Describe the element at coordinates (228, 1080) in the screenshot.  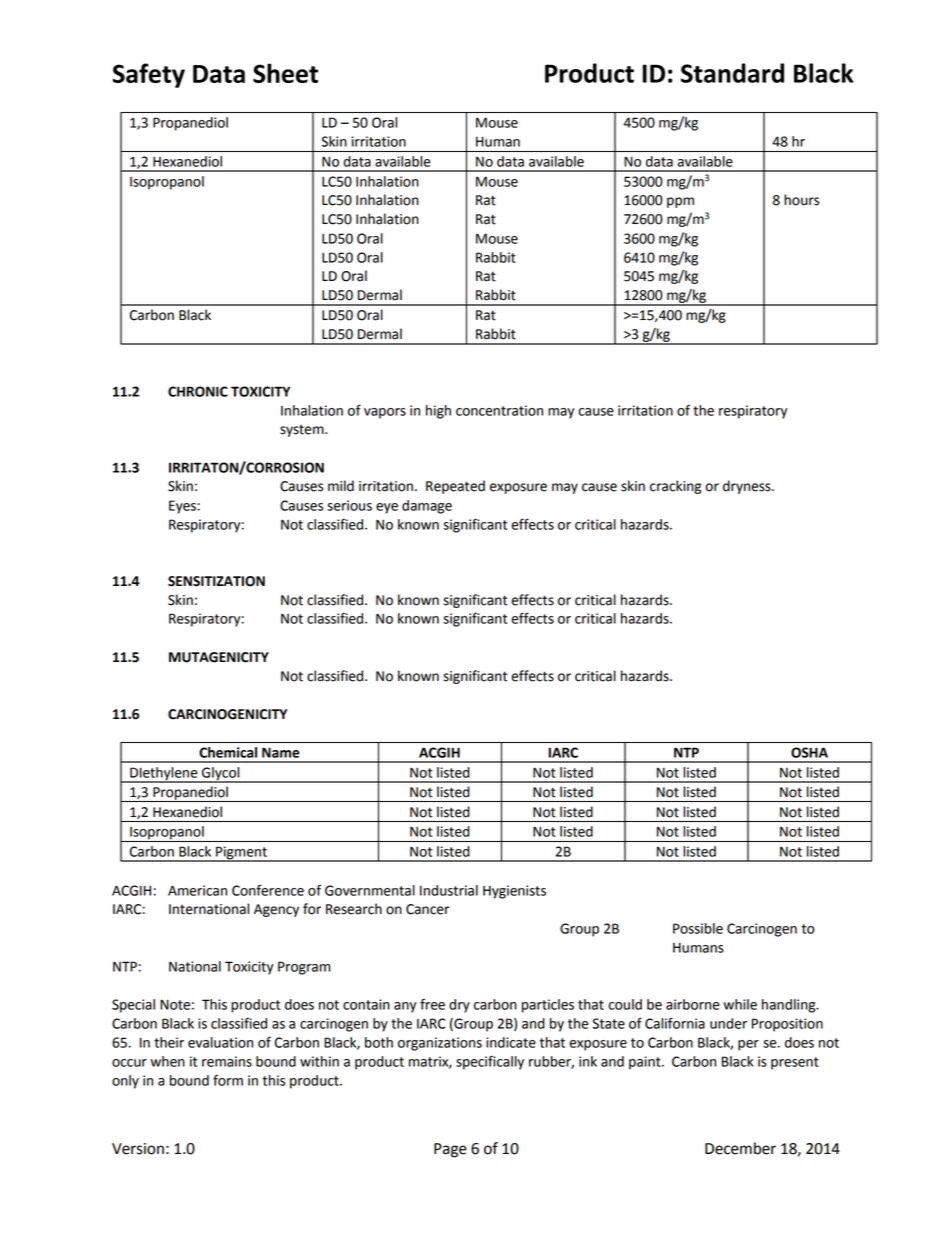
I see `form` at that location.
